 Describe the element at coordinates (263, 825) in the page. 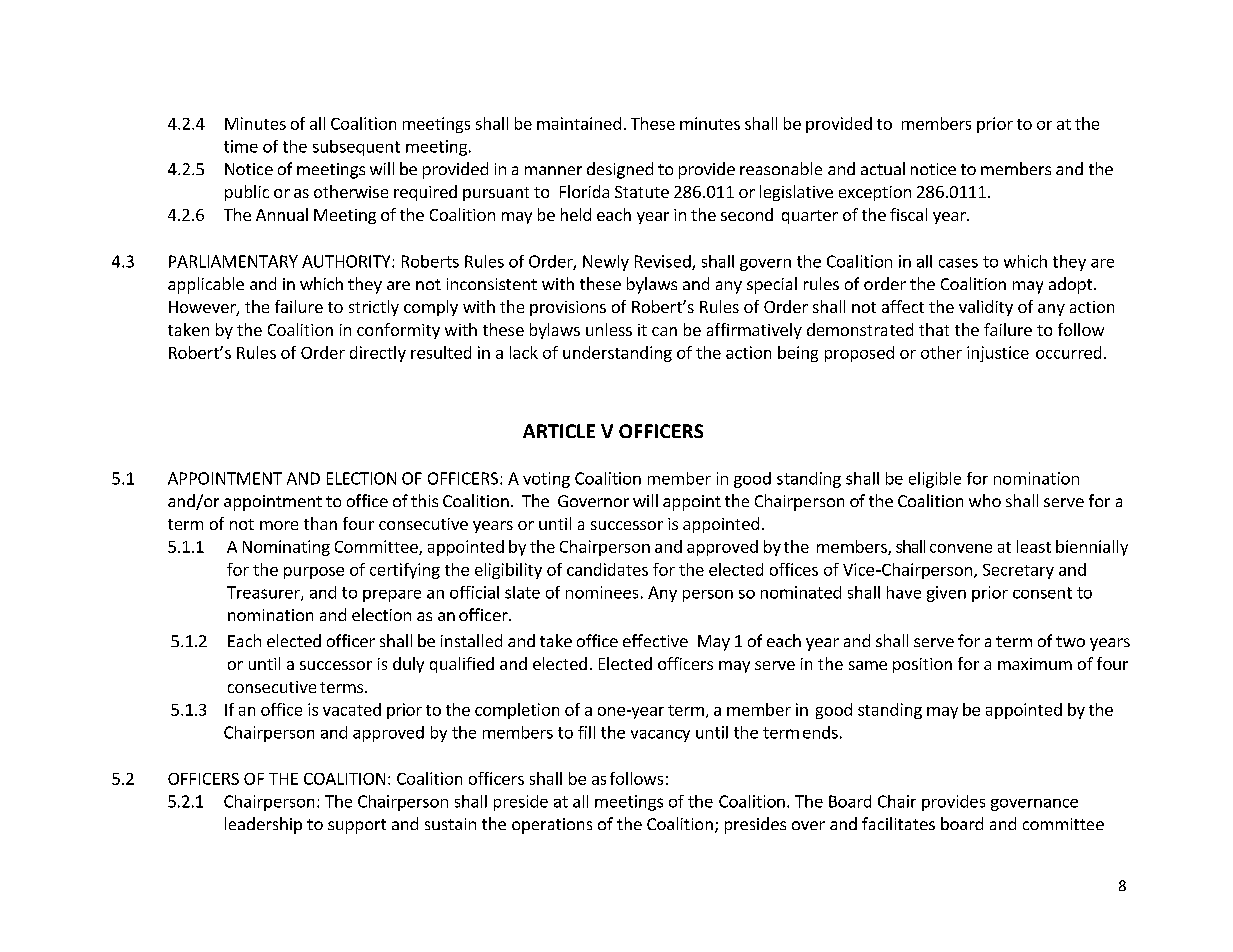

I see `leadership` at that location.
